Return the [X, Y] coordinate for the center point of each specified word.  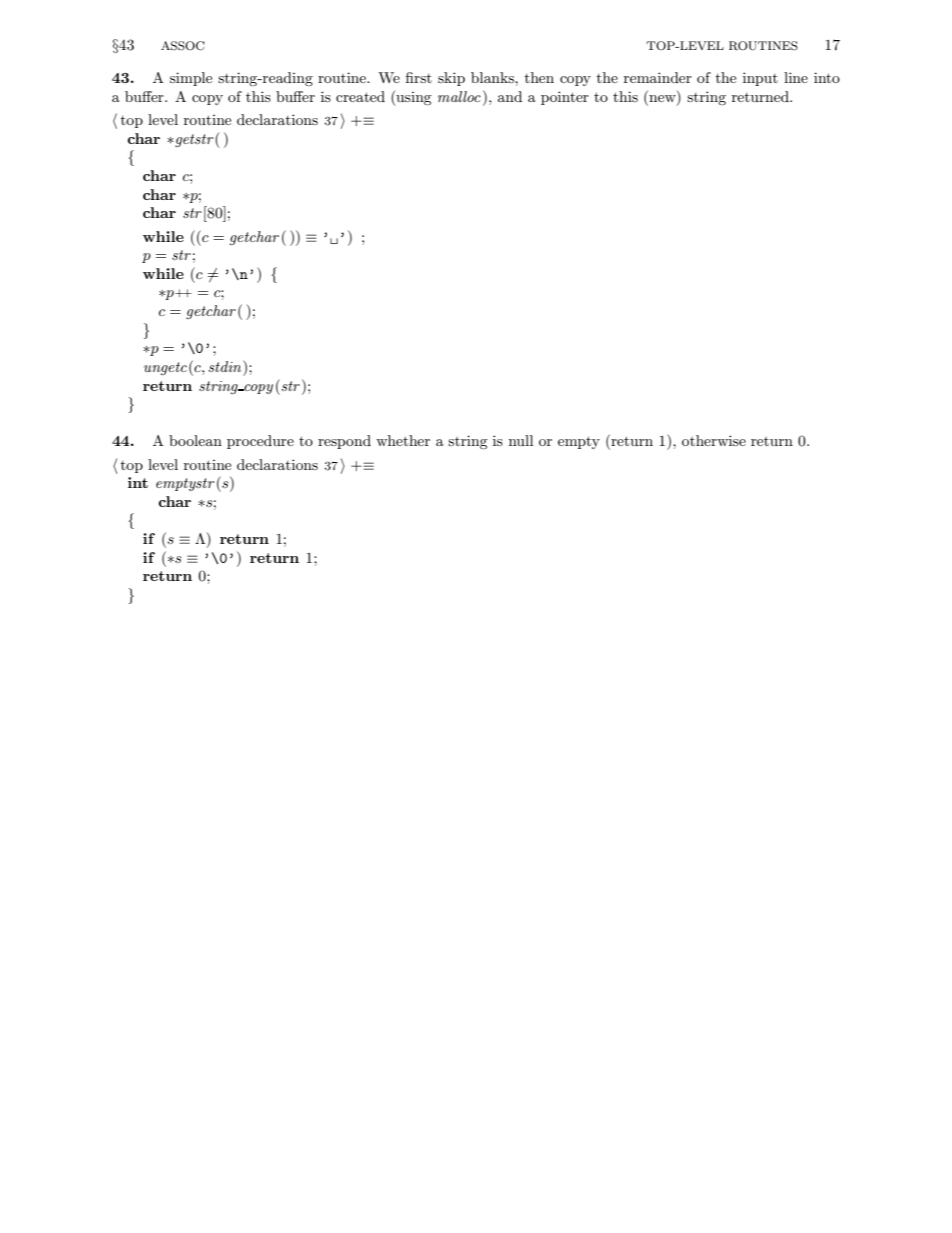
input [760, 79]
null [521, 440]
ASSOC [183, 46]
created [360, 96]
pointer [565, 98]
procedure [260, 442]
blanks [493, 77]
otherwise [714, 440]
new [662, 100]
